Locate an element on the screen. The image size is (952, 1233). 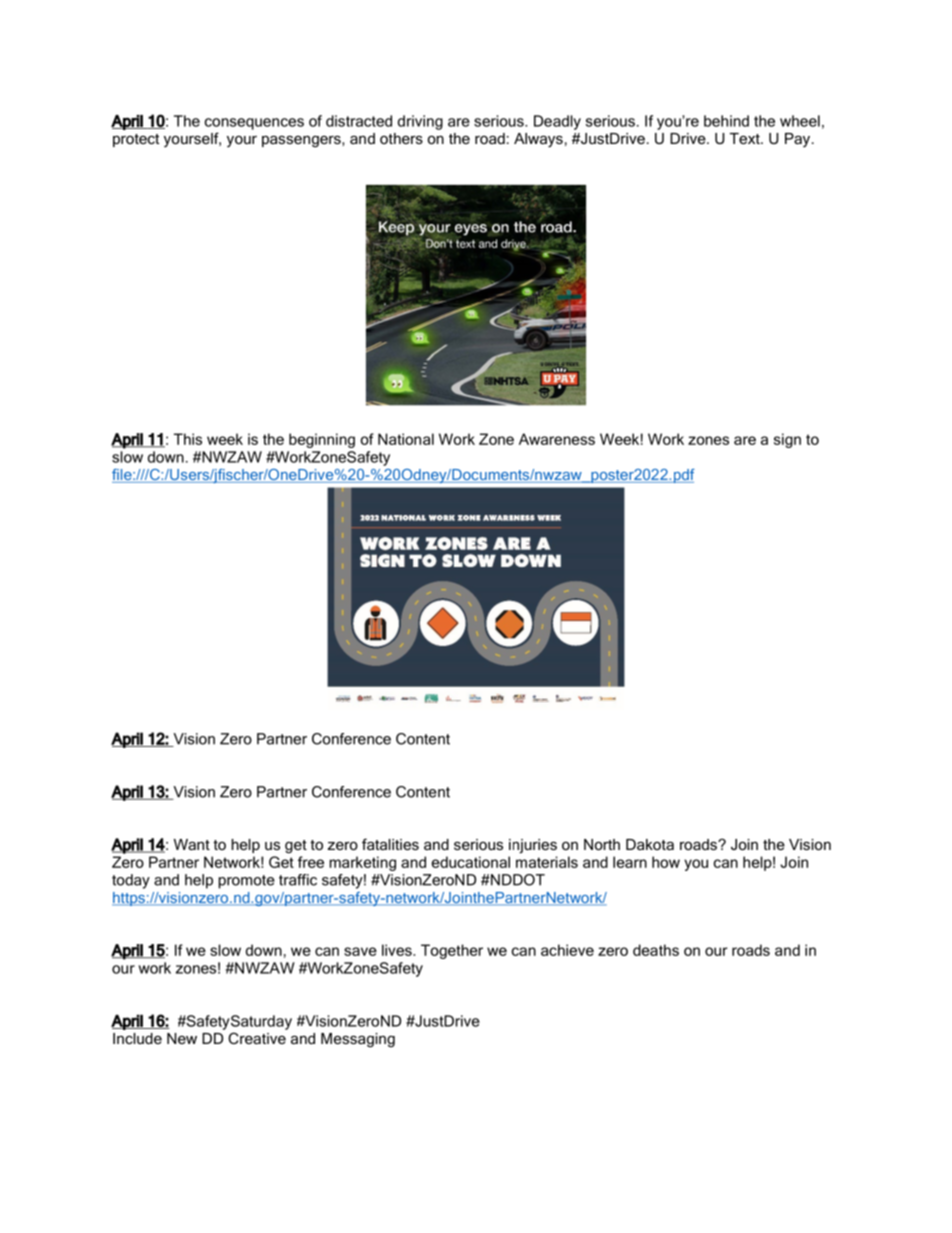
Want is located at coordinates (192, 844).
